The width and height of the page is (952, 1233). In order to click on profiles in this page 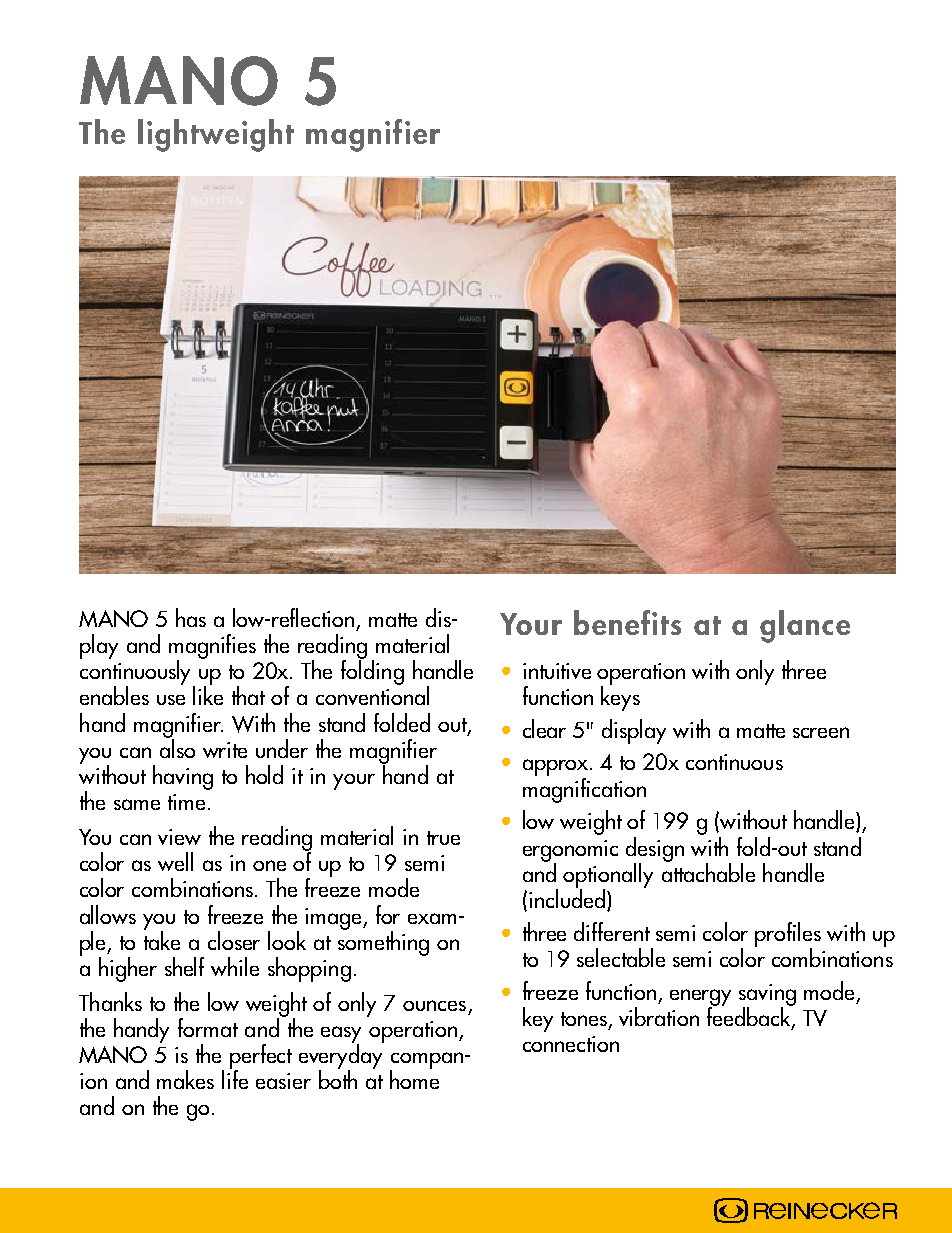, I will do `click(788, 935)`.
